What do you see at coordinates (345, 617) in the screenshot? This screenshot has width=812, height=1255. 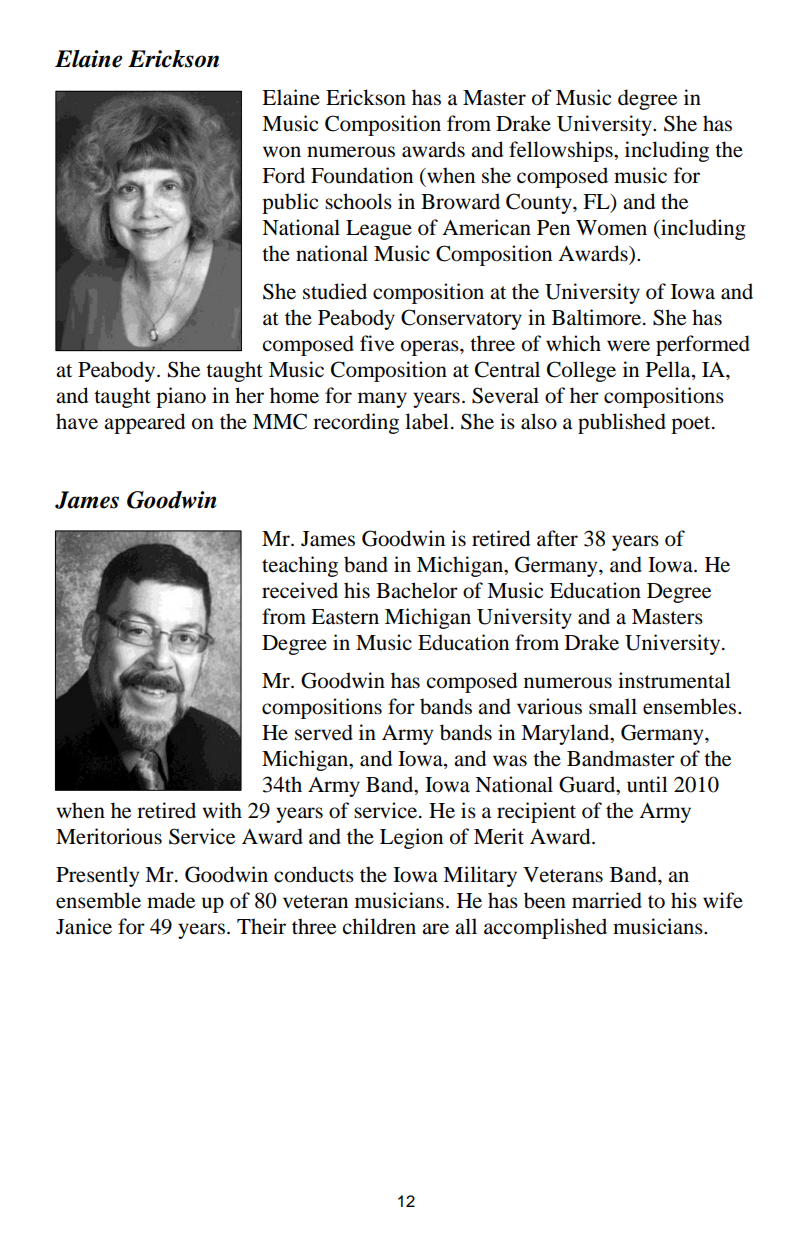 I see `Eastern` at bounding box center [345, 617].
